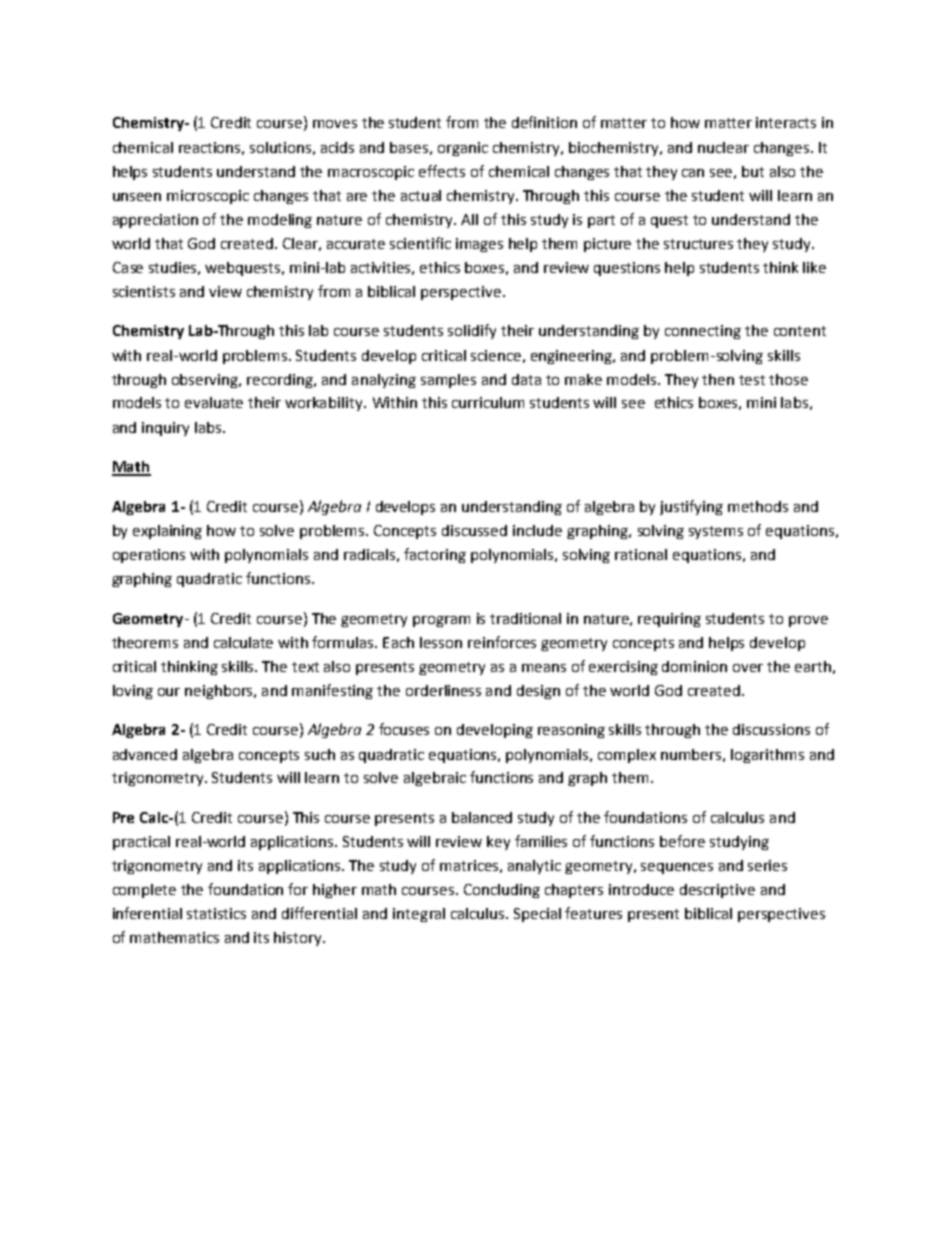 The width and height of the document is (952, 1233). Describe the element at coordinates (502, 891) in the document. I see `Concluding` at that location.
